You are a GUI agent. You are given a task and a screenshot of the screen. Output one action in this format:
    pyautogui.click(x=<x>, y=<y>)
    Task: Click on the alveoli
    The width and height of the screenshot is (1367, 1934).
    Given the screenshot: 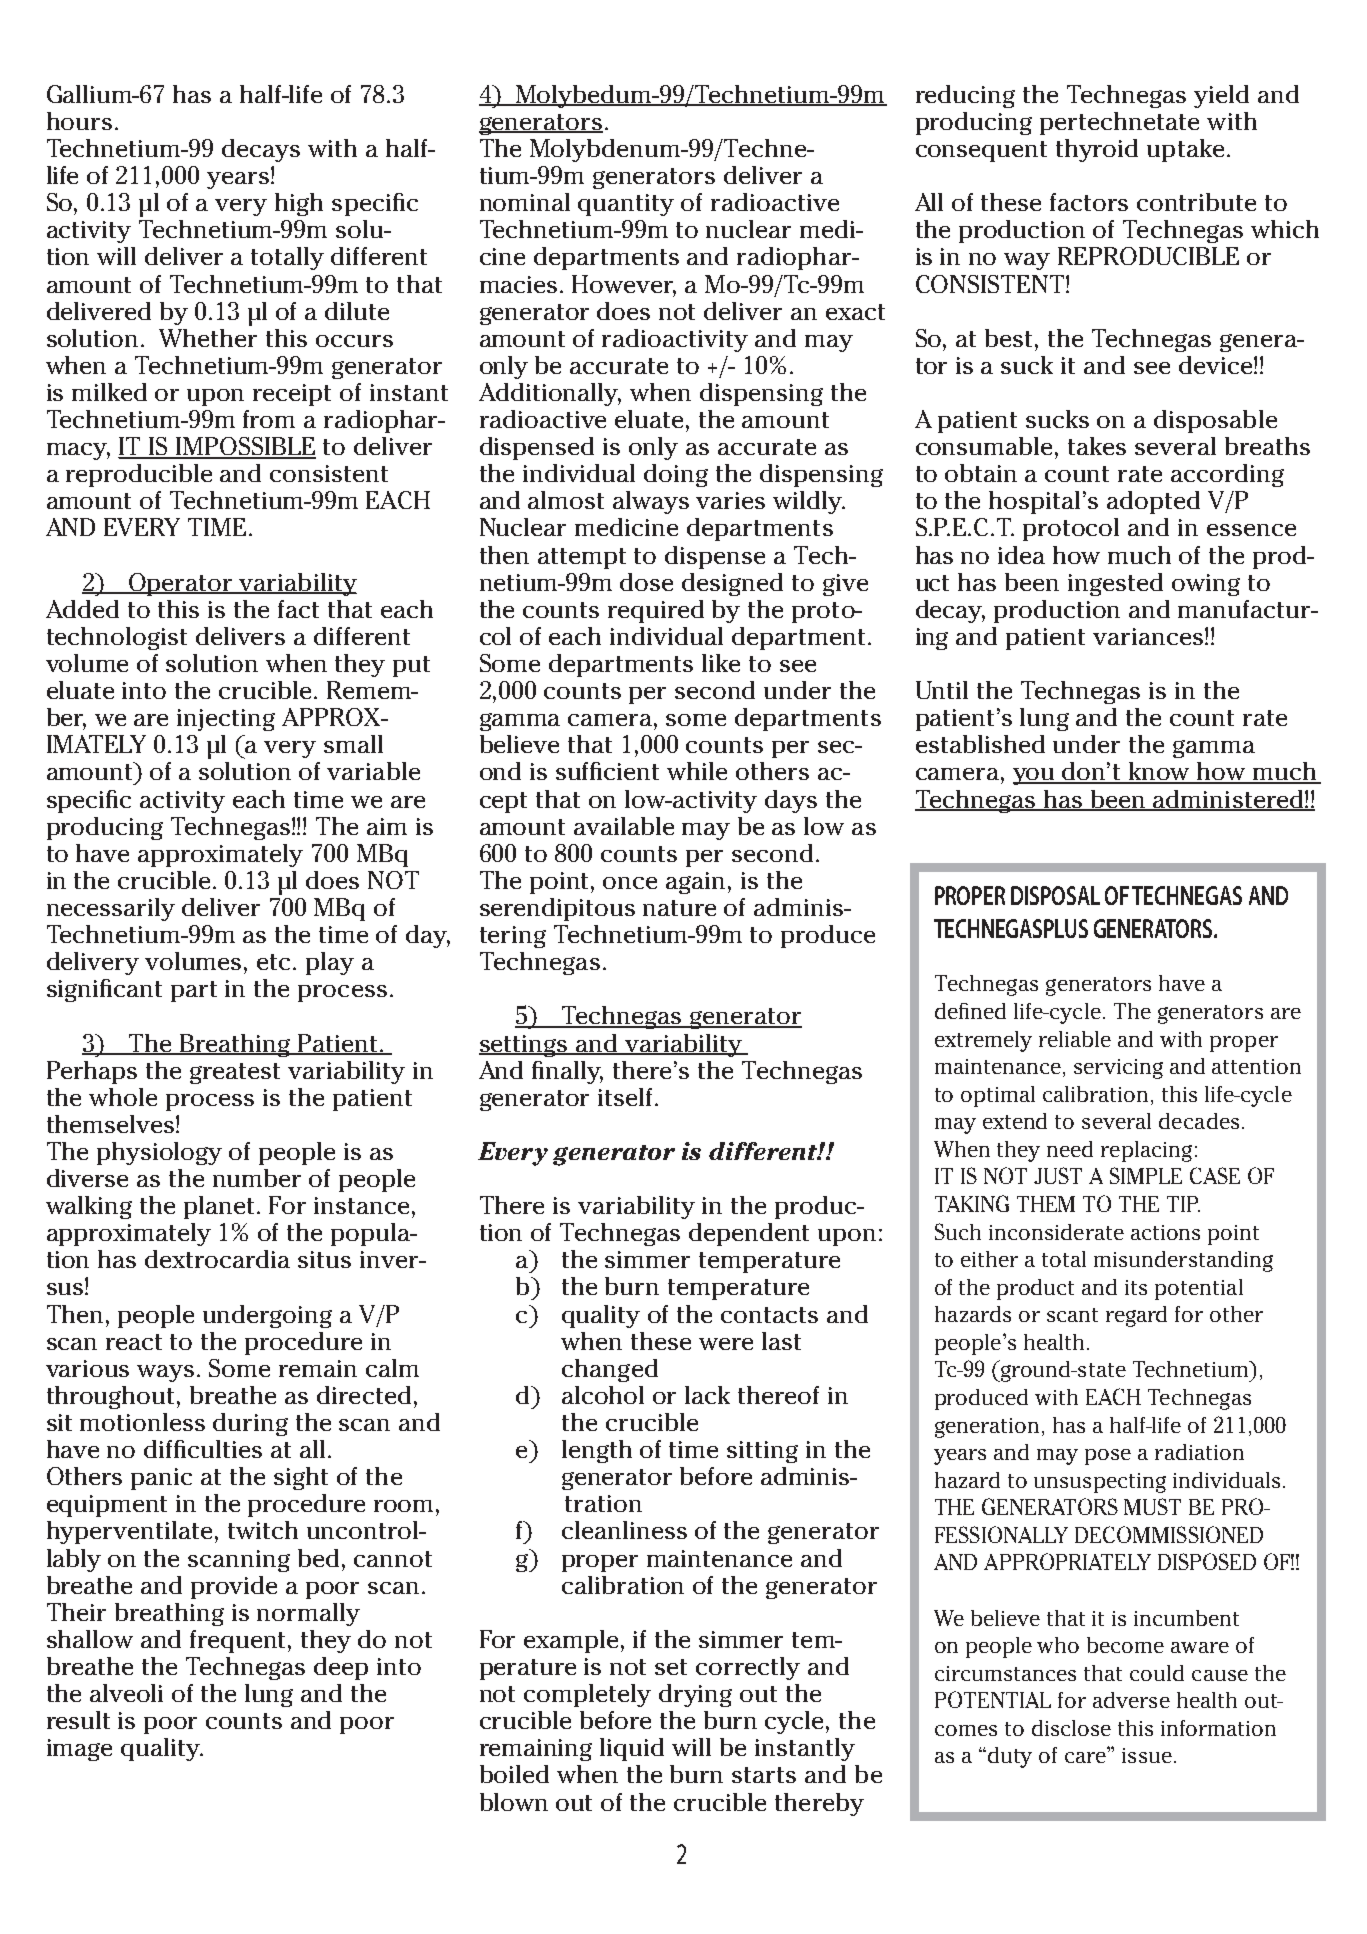 What is the action you would take?
    pyautogui.click(x=126, y=1693)
